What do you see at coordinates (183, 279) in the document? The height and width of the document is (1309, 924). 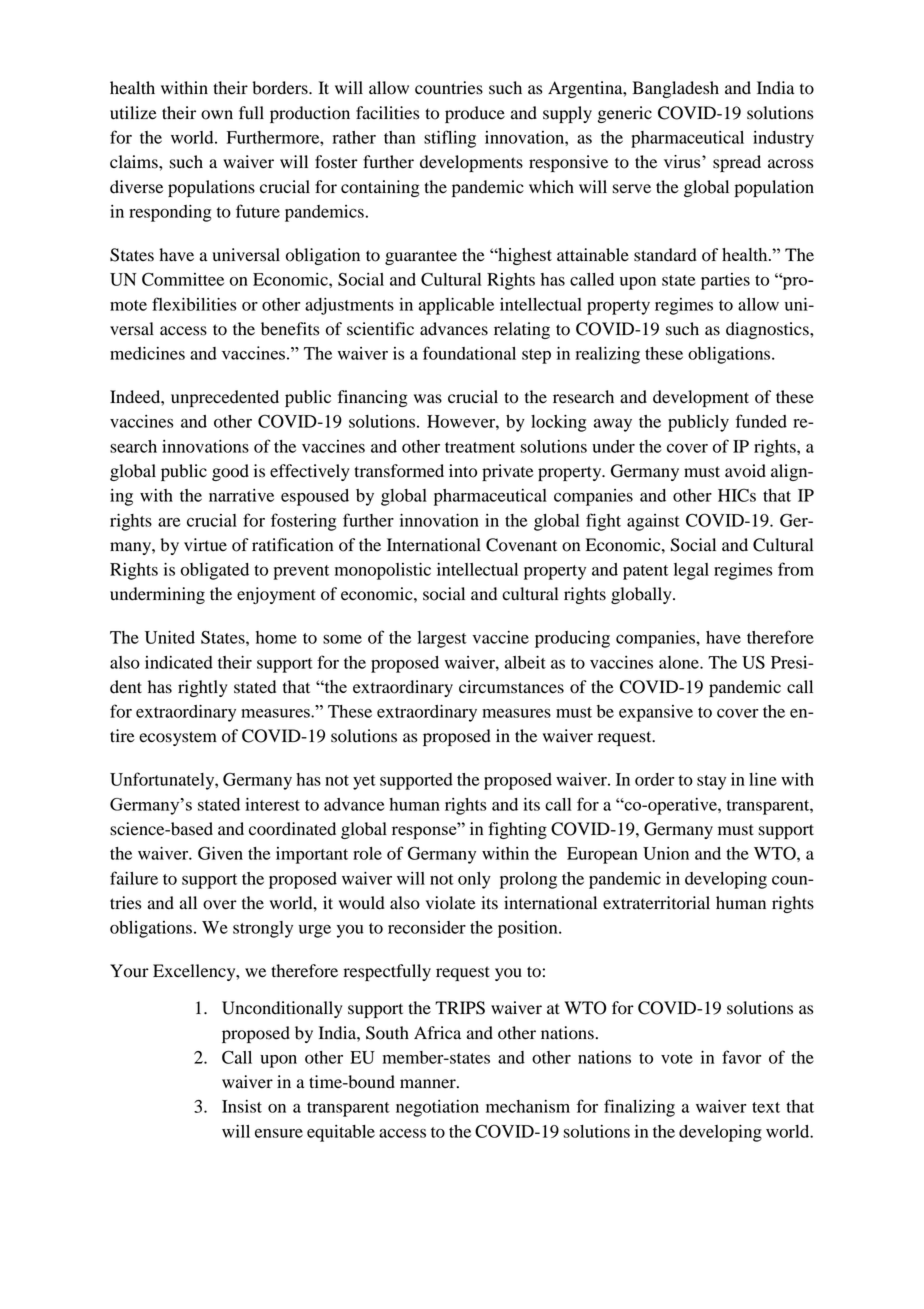 I see `Committee` at bounding box center [183, 279].
